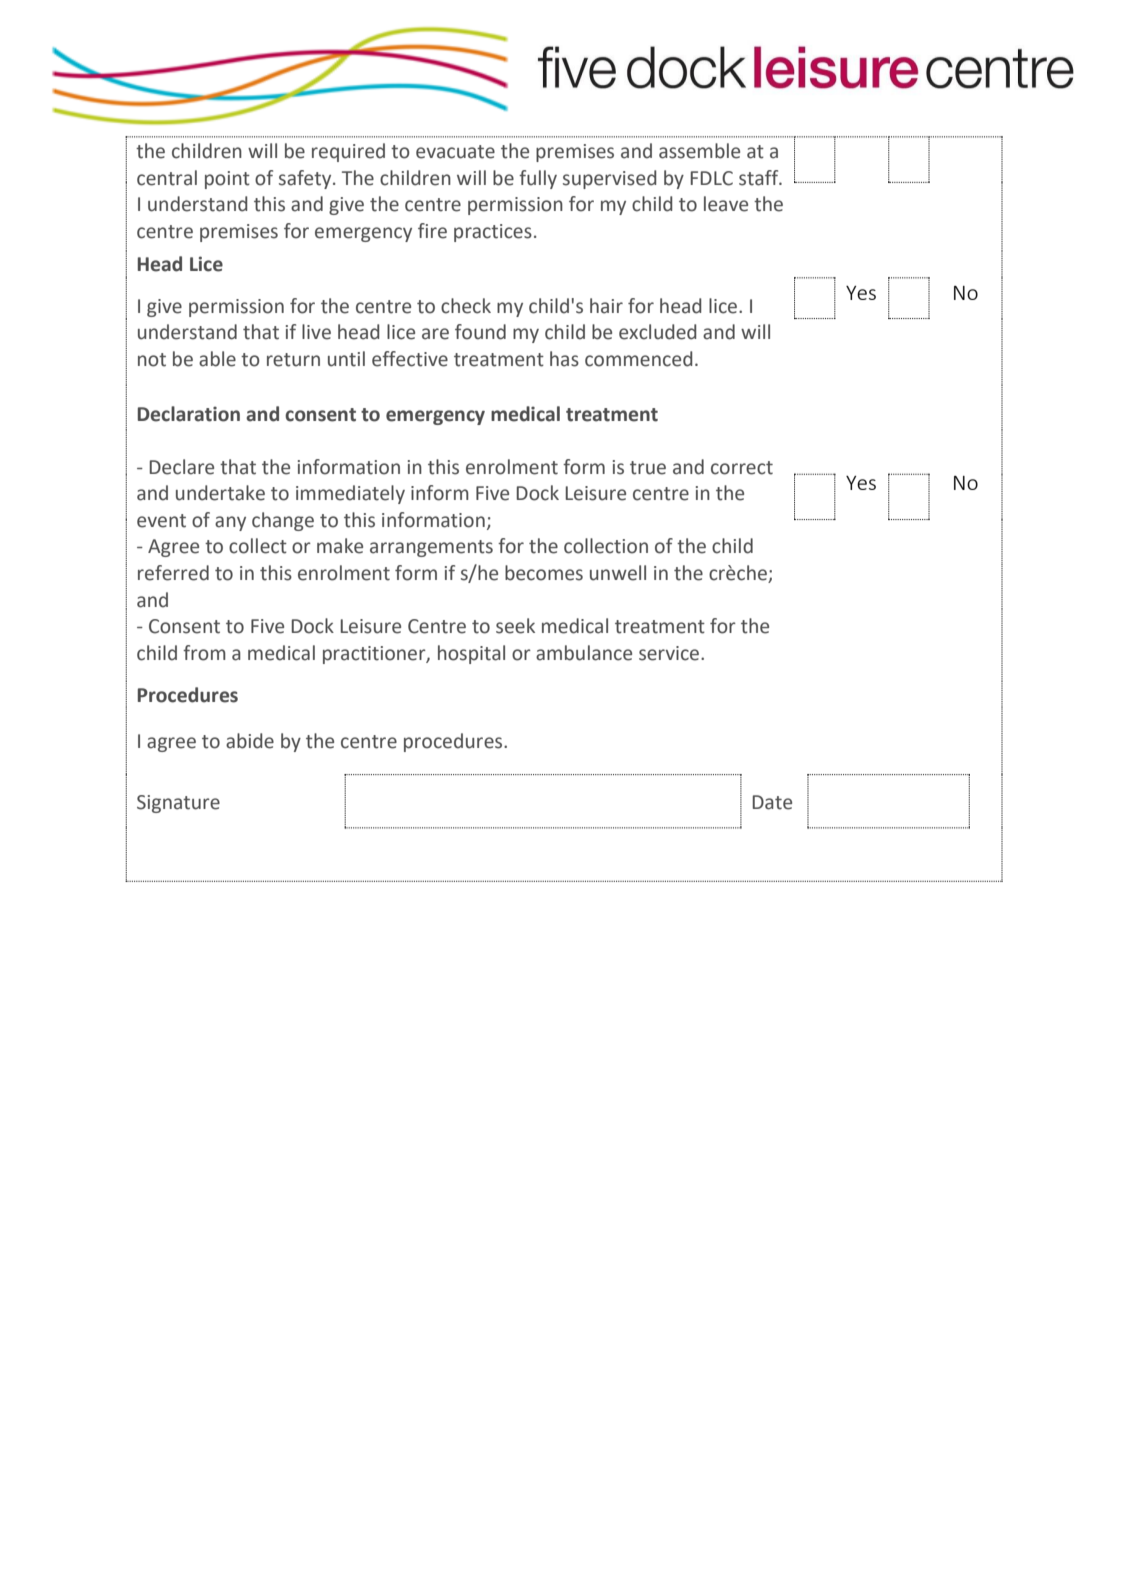 The width and height of the screenshot is (1128, 1595). I want to click on assemble, so click(699, 151).
